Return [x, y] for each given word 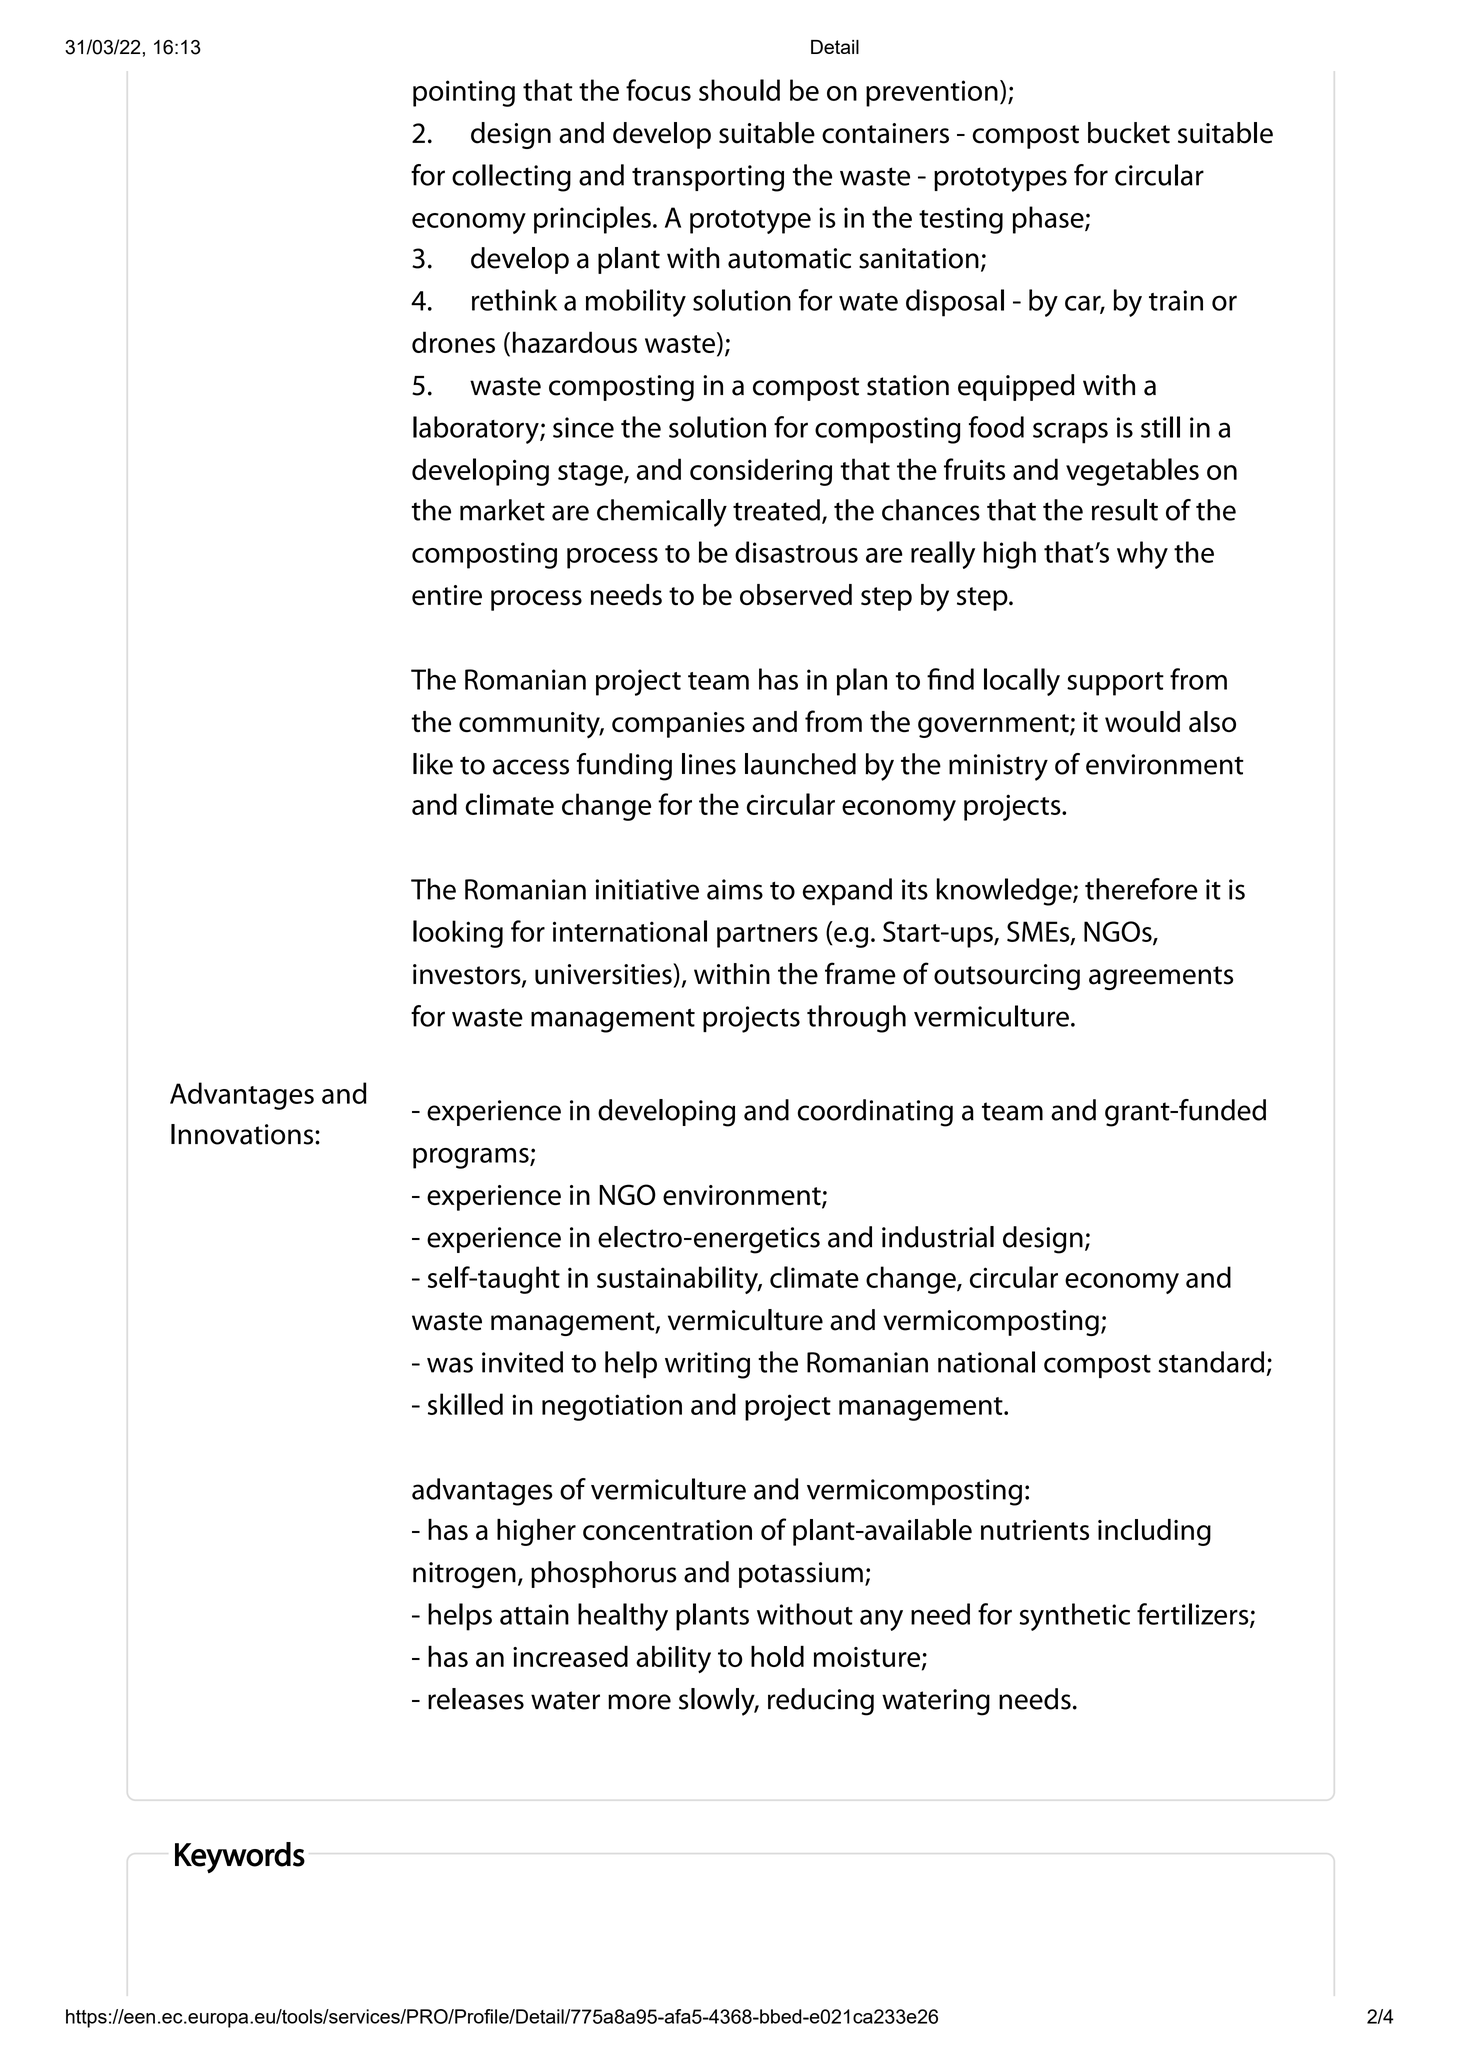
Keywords [240, 1857]
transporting [708, 178]
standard [1211, 1362]
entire [447, 595]
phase [1049, 220]
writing [707, 1365]
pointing [464, 93]
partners [767, 936]
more [639, 1702]
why [1142, 555]
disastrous [796, 552]
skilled [465, 1404]
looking [458, 934]
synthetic [1074, 1617]
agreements [1161, 978]
